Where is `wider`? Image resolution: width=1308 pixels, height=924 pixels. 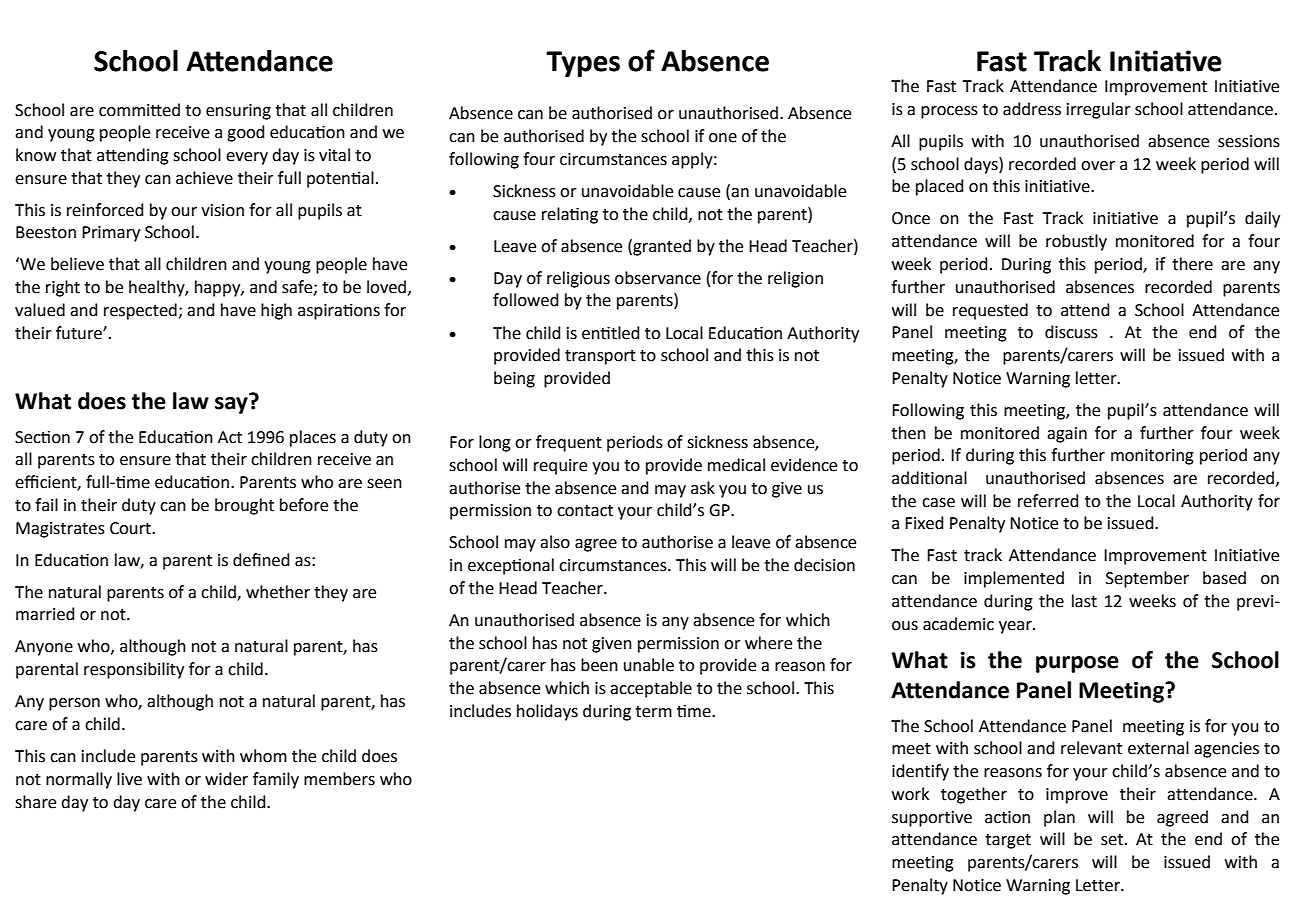
wider is located at coordinates (226, 779).
